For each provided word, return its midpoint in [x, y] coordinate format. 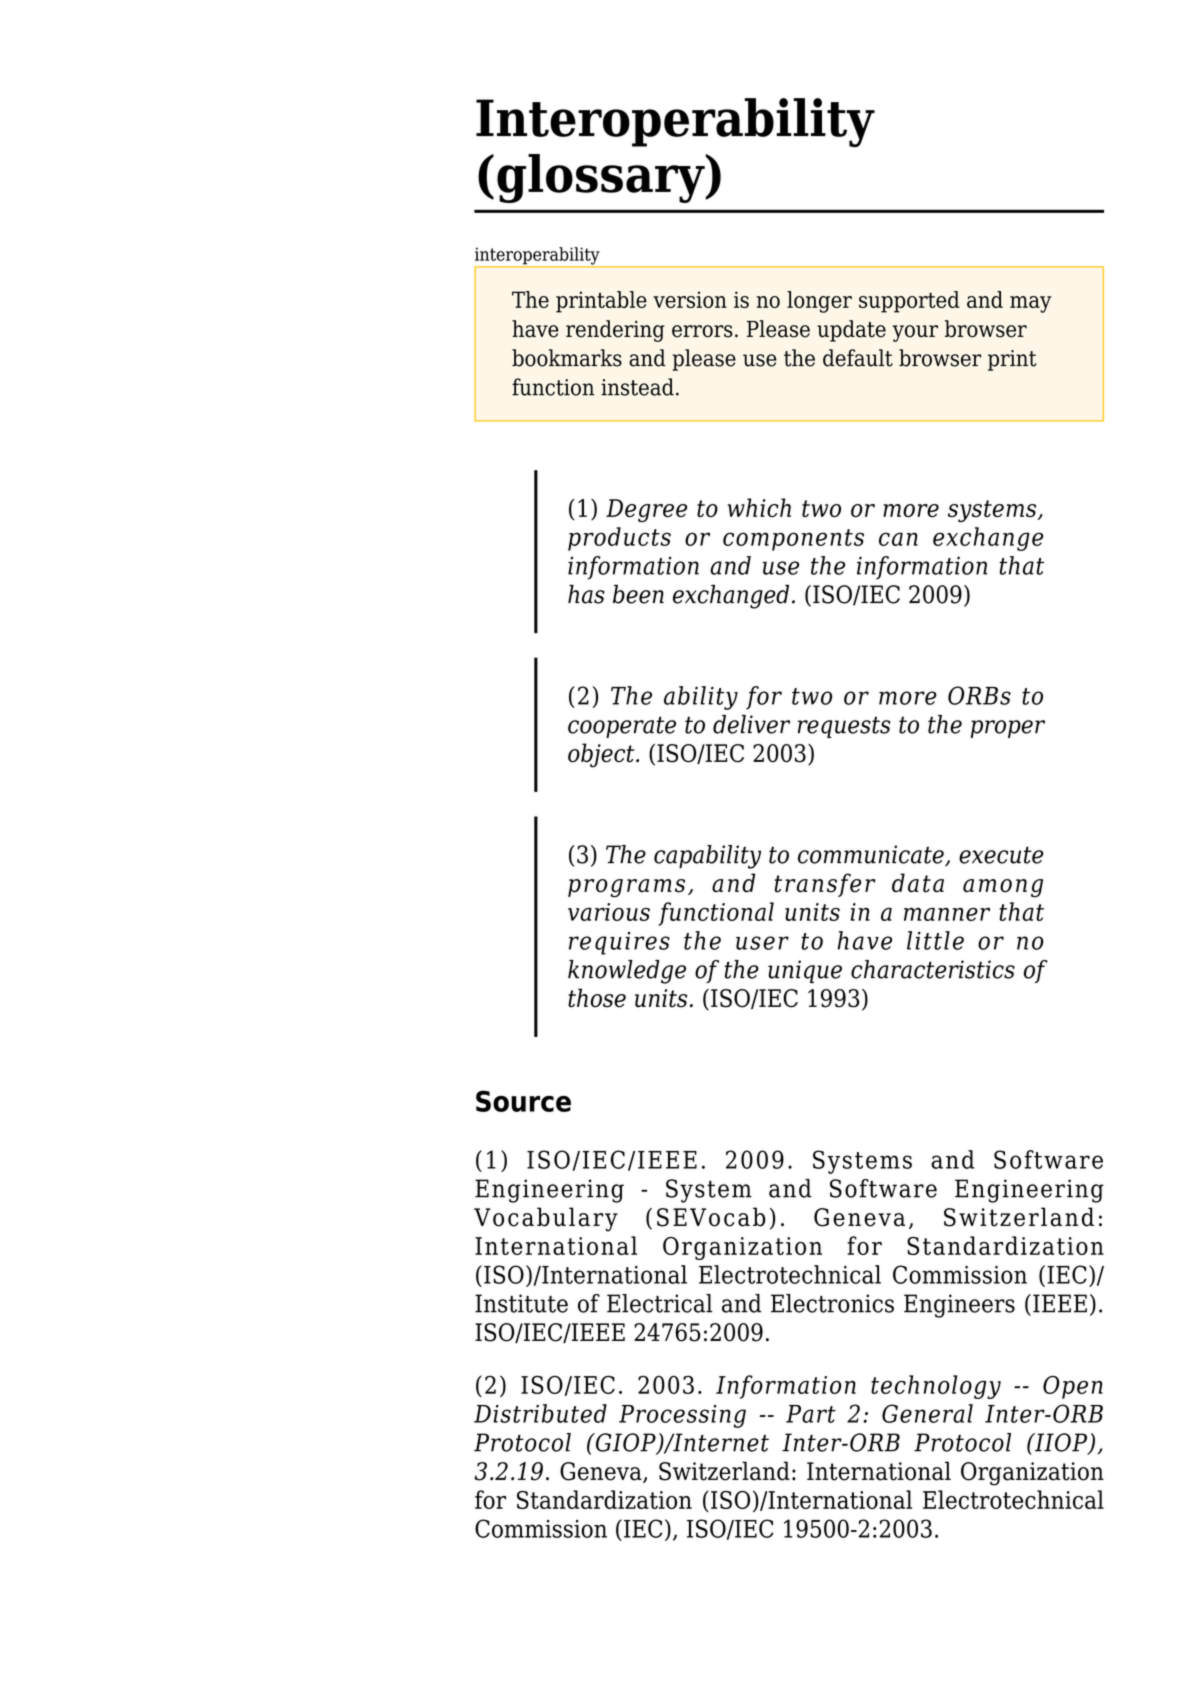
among [1003, 888]
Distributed [540, 1413]
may [1030, 304]
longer [819, 302]
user [762, 943]
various [609, 912]
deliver [751, 724]
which [759, 507]
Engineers [959, 1306]
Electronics [832, 1303]
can [898, 539]
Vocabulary [546, 1219]
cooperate [622, 727]
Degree [646, 510]
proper [1007, 729]
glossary [602, 178]
